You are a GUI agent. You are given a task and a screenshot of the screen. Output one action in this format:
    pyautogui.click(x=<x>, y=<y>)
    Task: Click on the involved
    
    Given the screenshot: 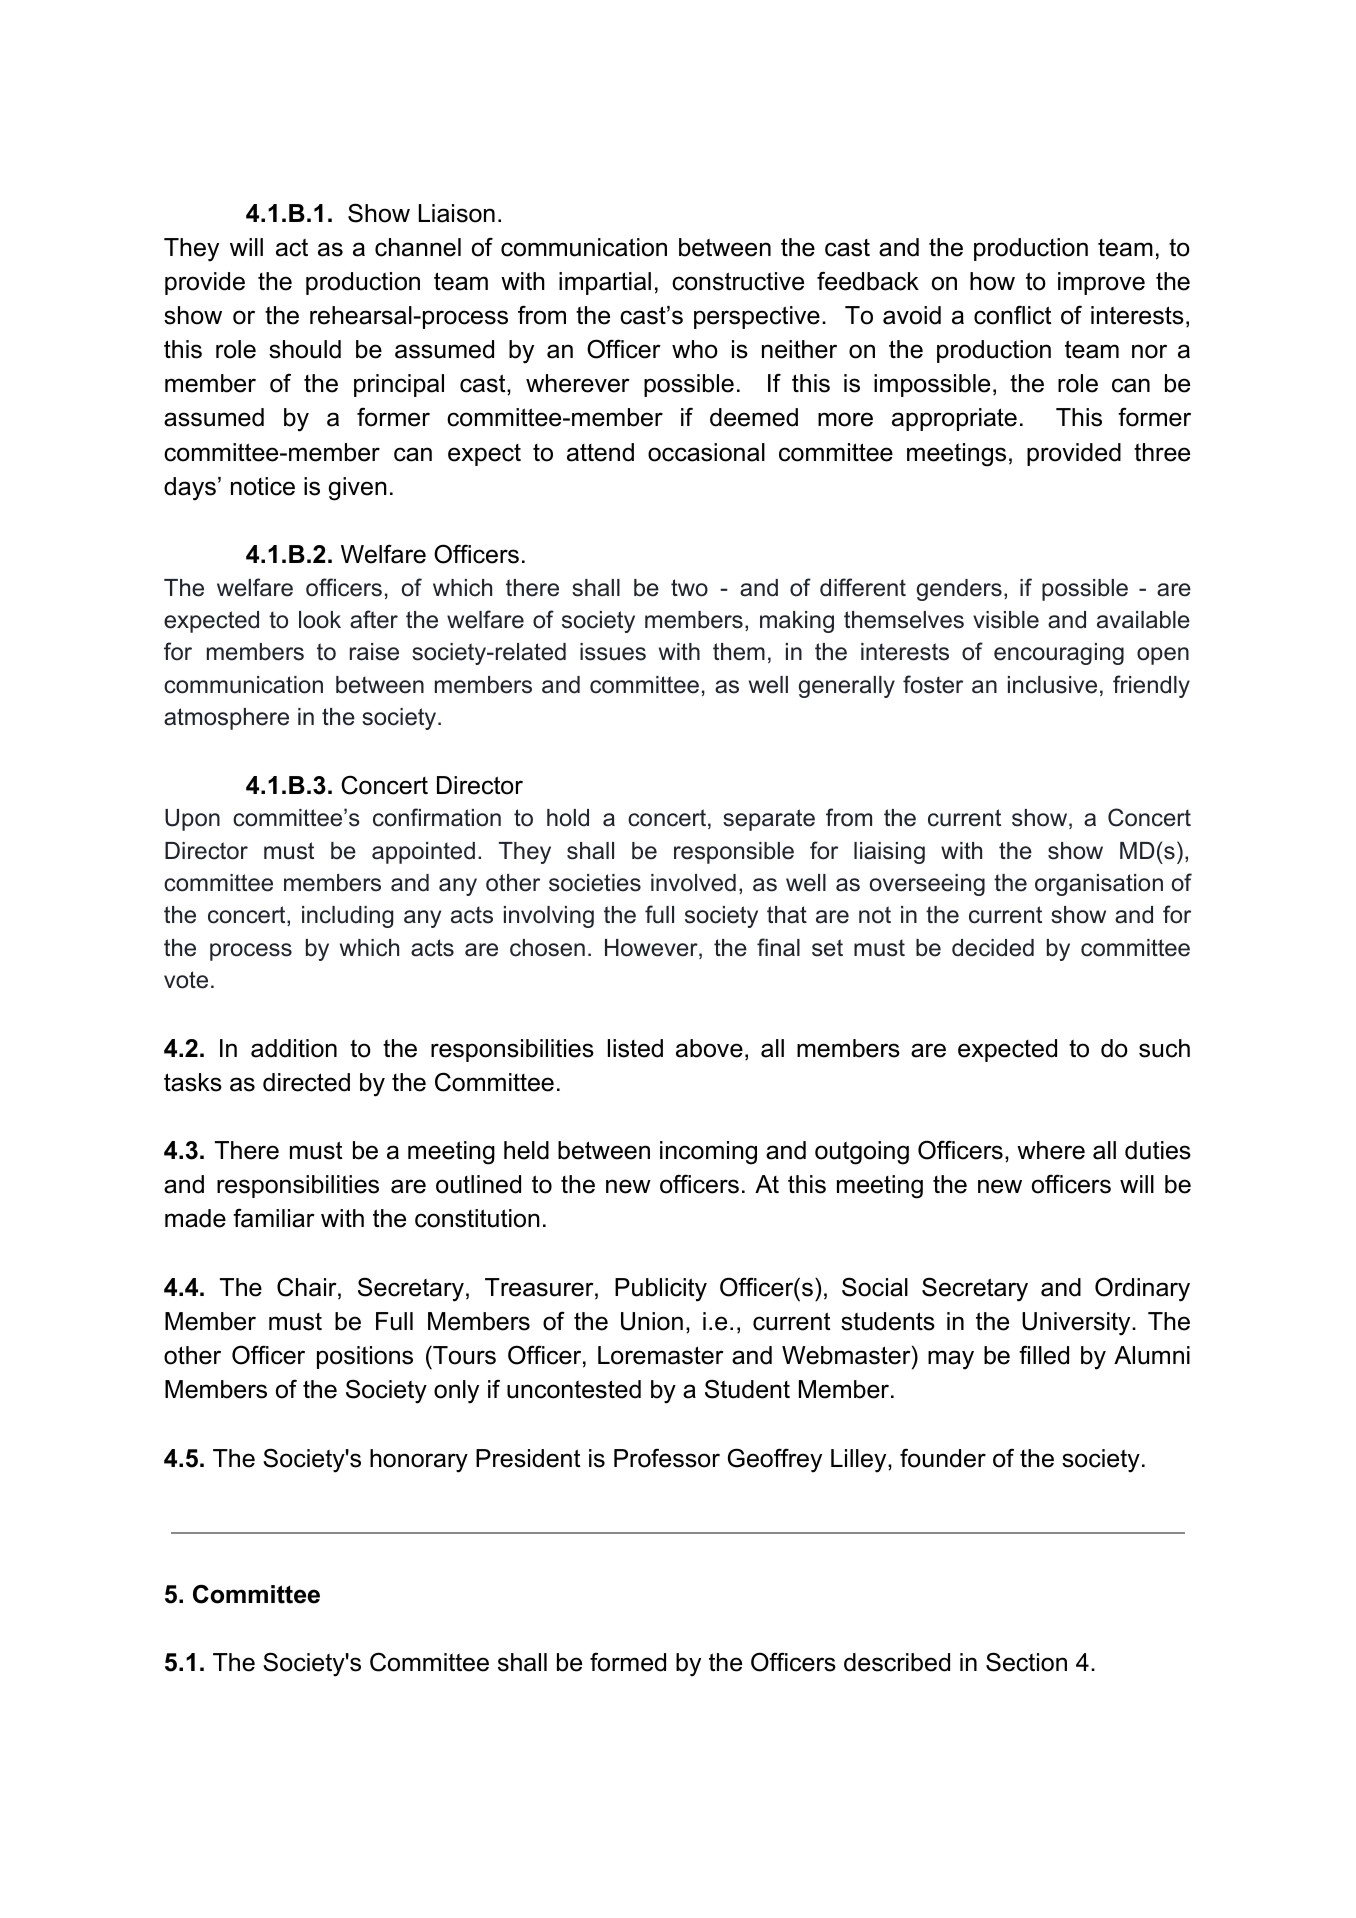 What is the action you would take?
    pyautogui.click(x=693, y=883)
